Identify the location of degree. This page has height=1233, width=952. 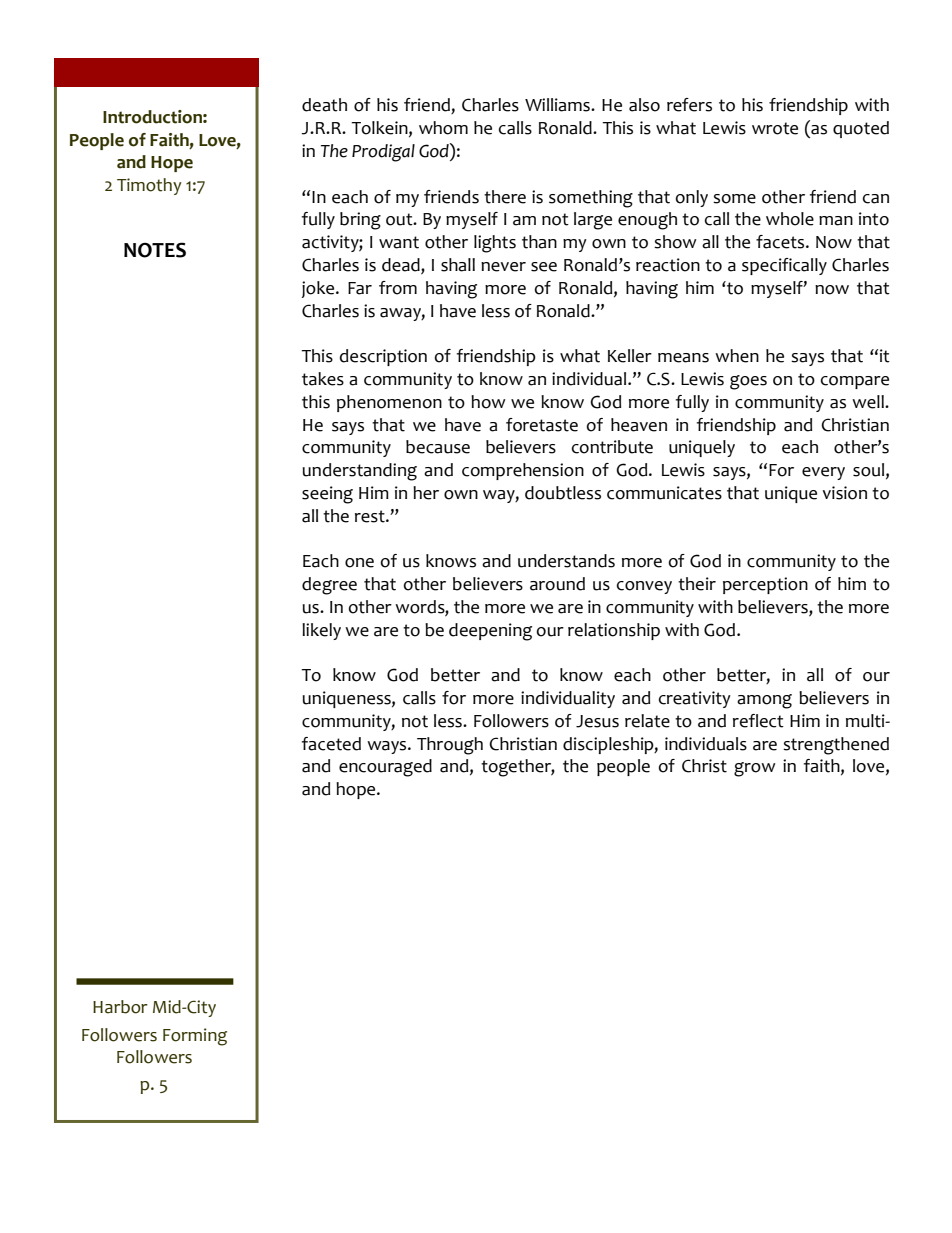
(329, 586).
